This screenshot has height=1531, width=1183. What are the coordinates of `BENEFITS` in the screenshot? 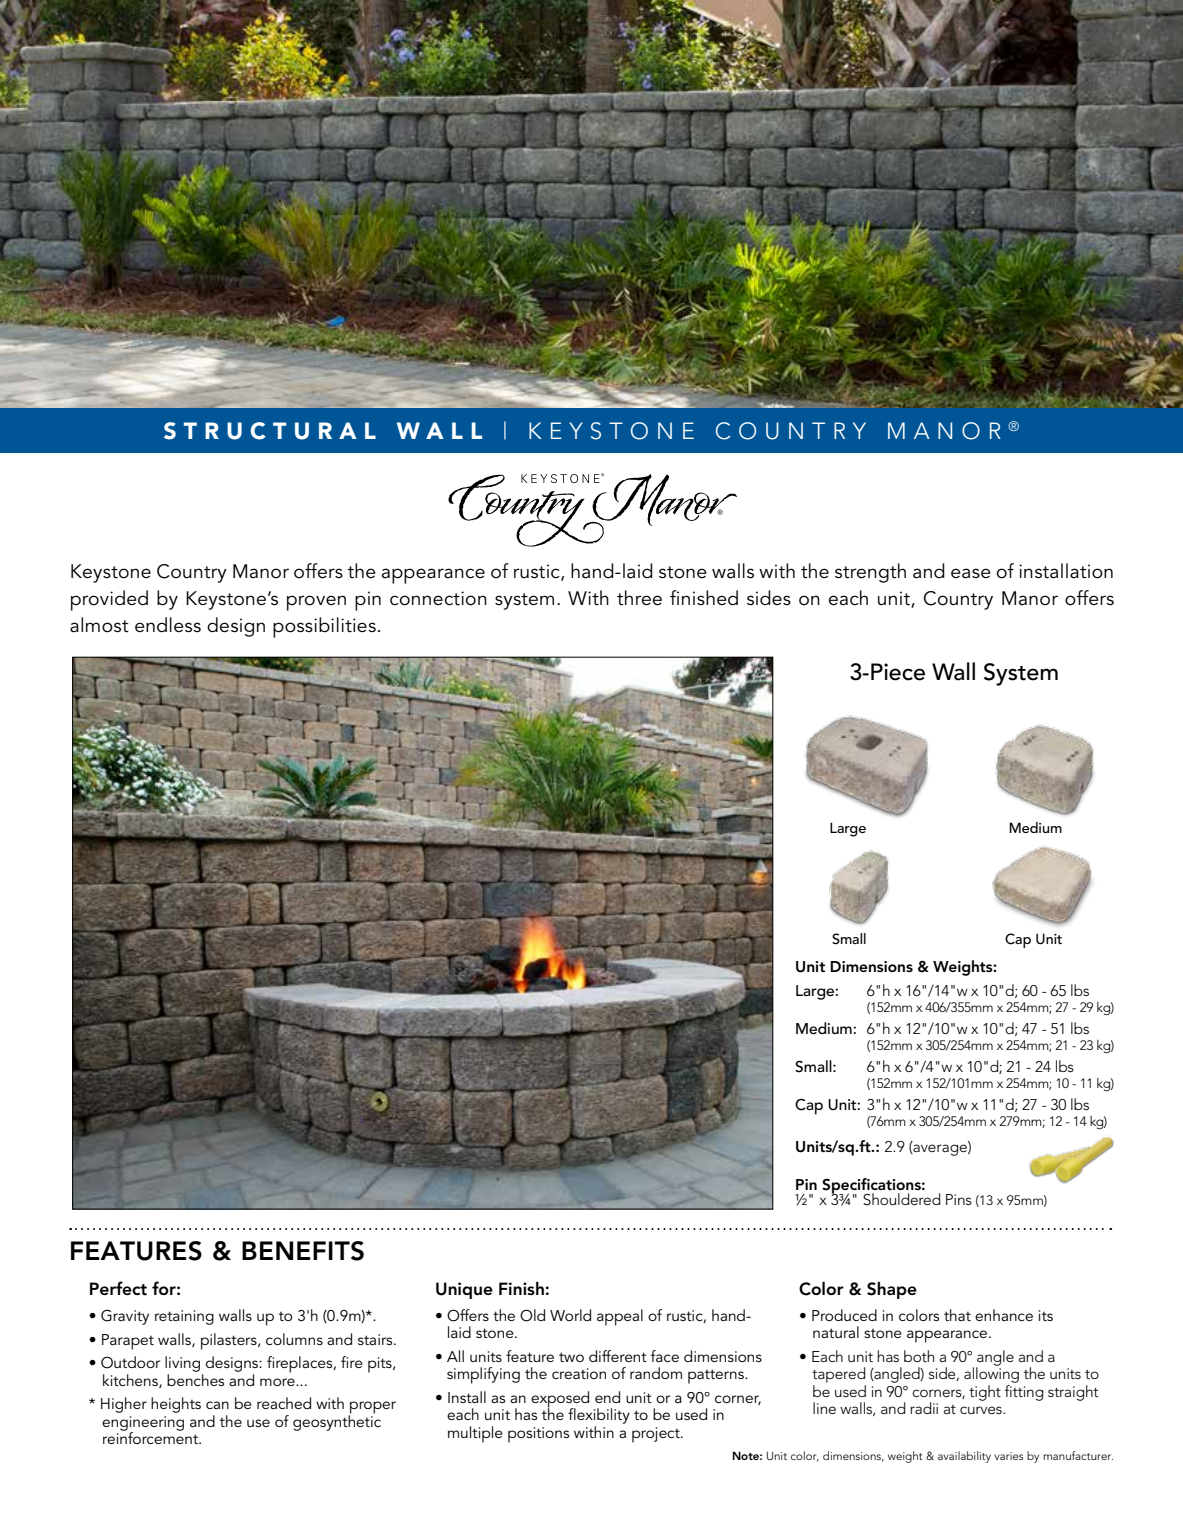 It's located at (303, 1251).
